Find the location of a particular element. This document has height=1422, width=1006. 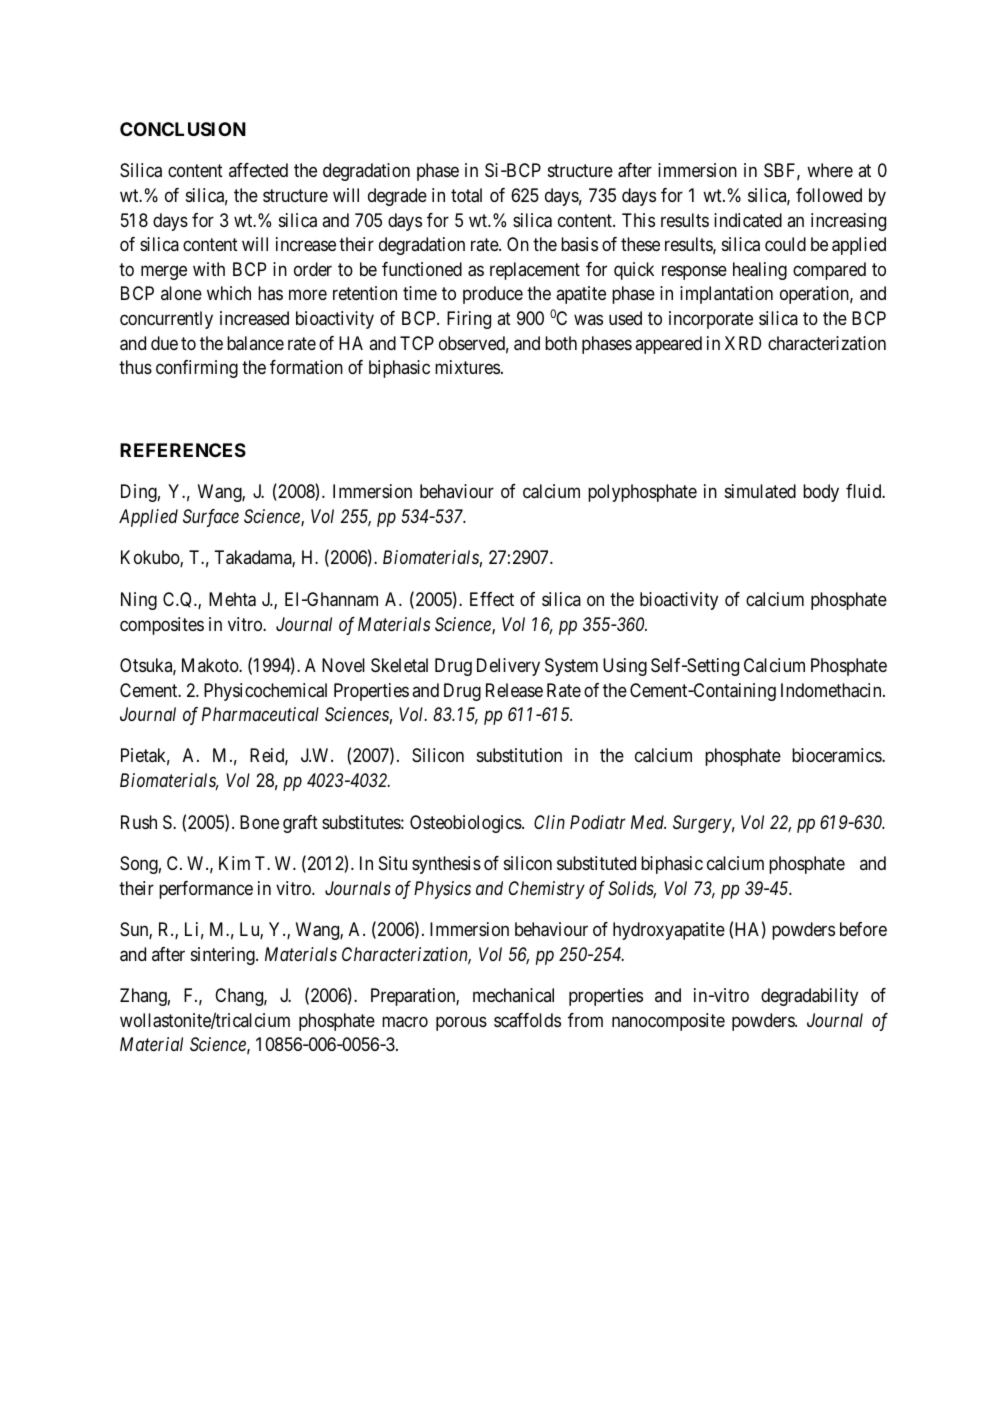

simulated is located at coordinates (760, 491).
